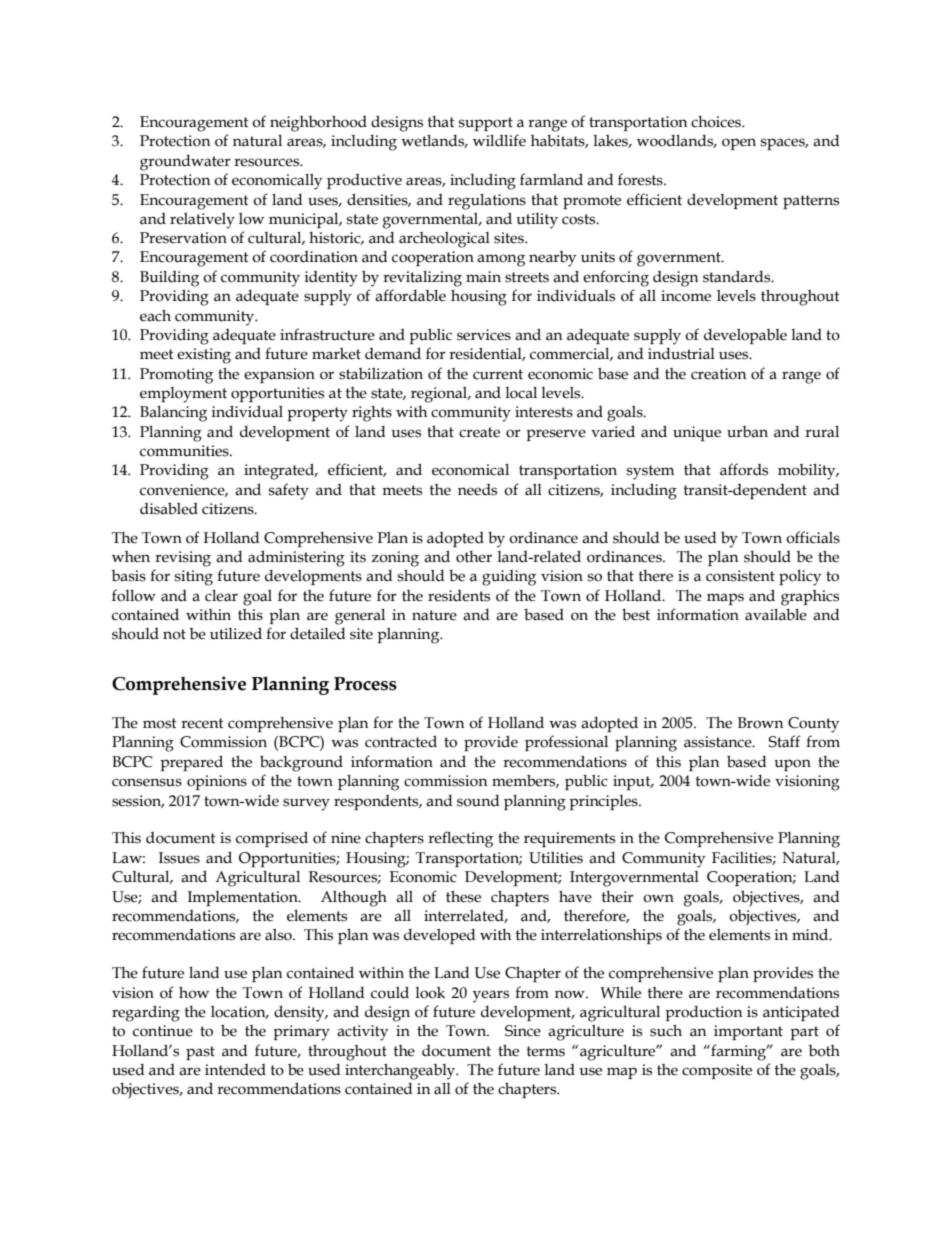 The image size is (952, 1233). Describe the element at coordinates (185, 163) in the screenshot. I see `groundwater` at that location.
